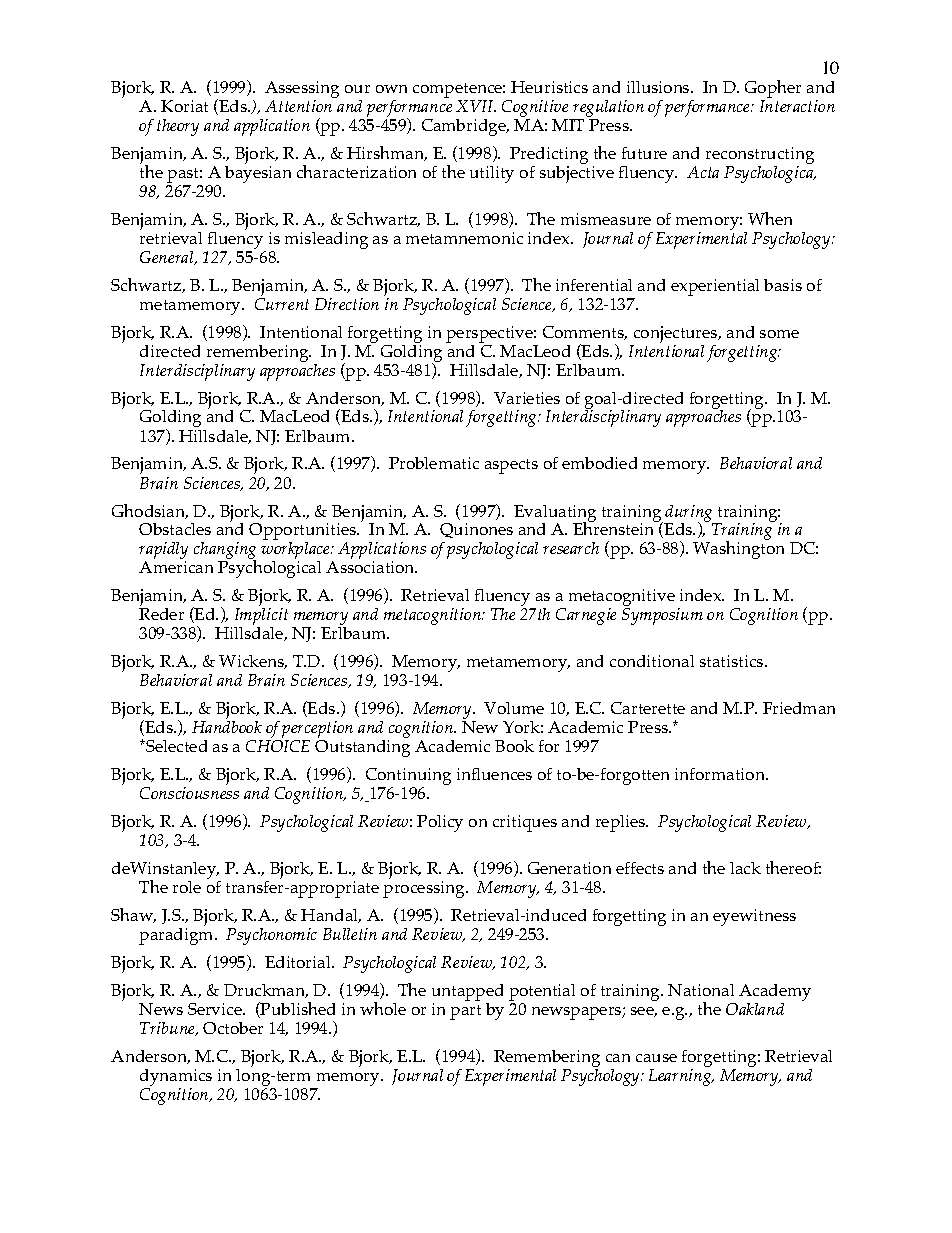  I want to click on October, so click(233, 1028).
